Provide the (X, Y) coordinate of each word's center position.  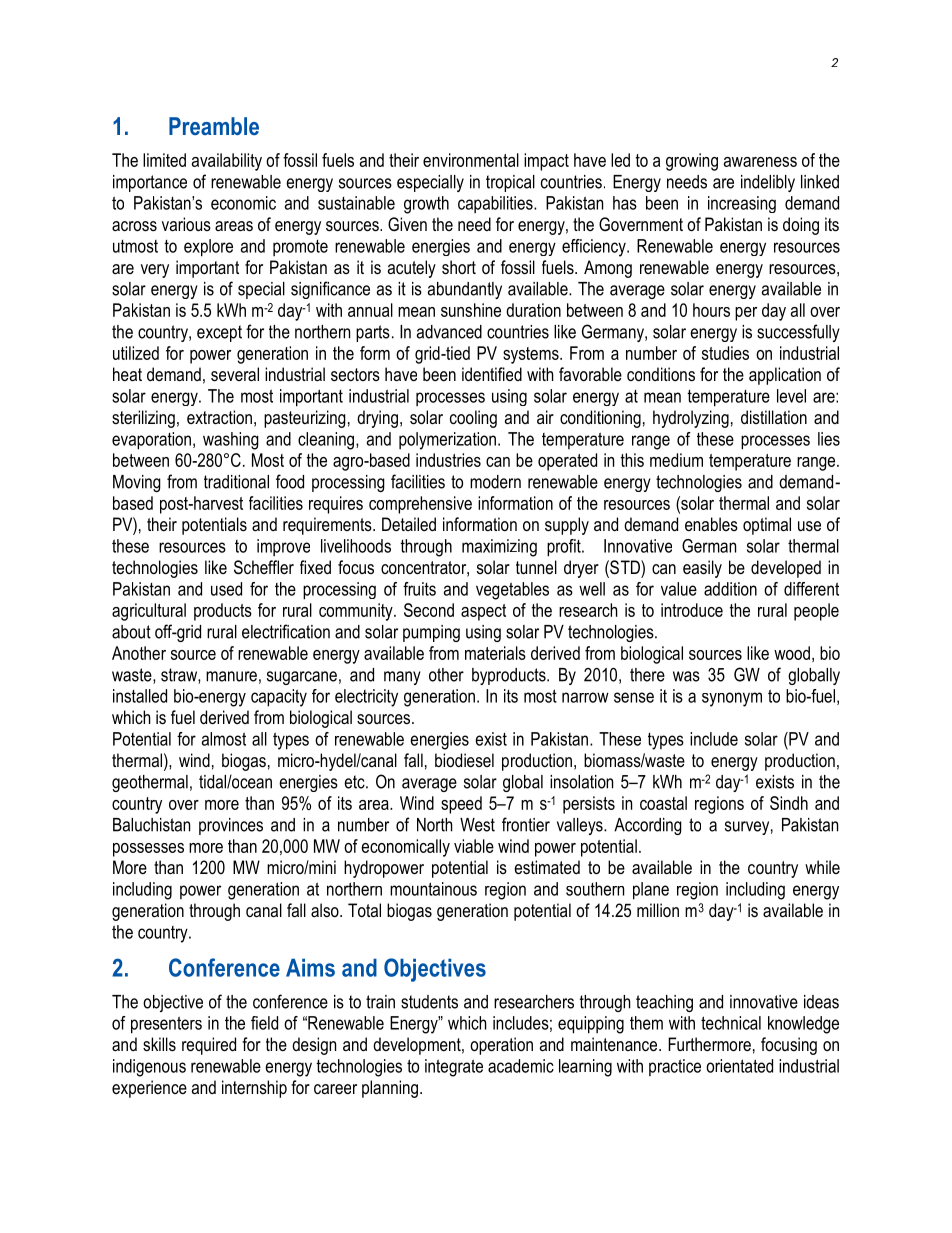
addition (730, 589)
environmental (471, 160)
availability (227, 162)
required (209, 1046)
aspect (483, 612)
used (226, 589)
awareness (760, 162)
